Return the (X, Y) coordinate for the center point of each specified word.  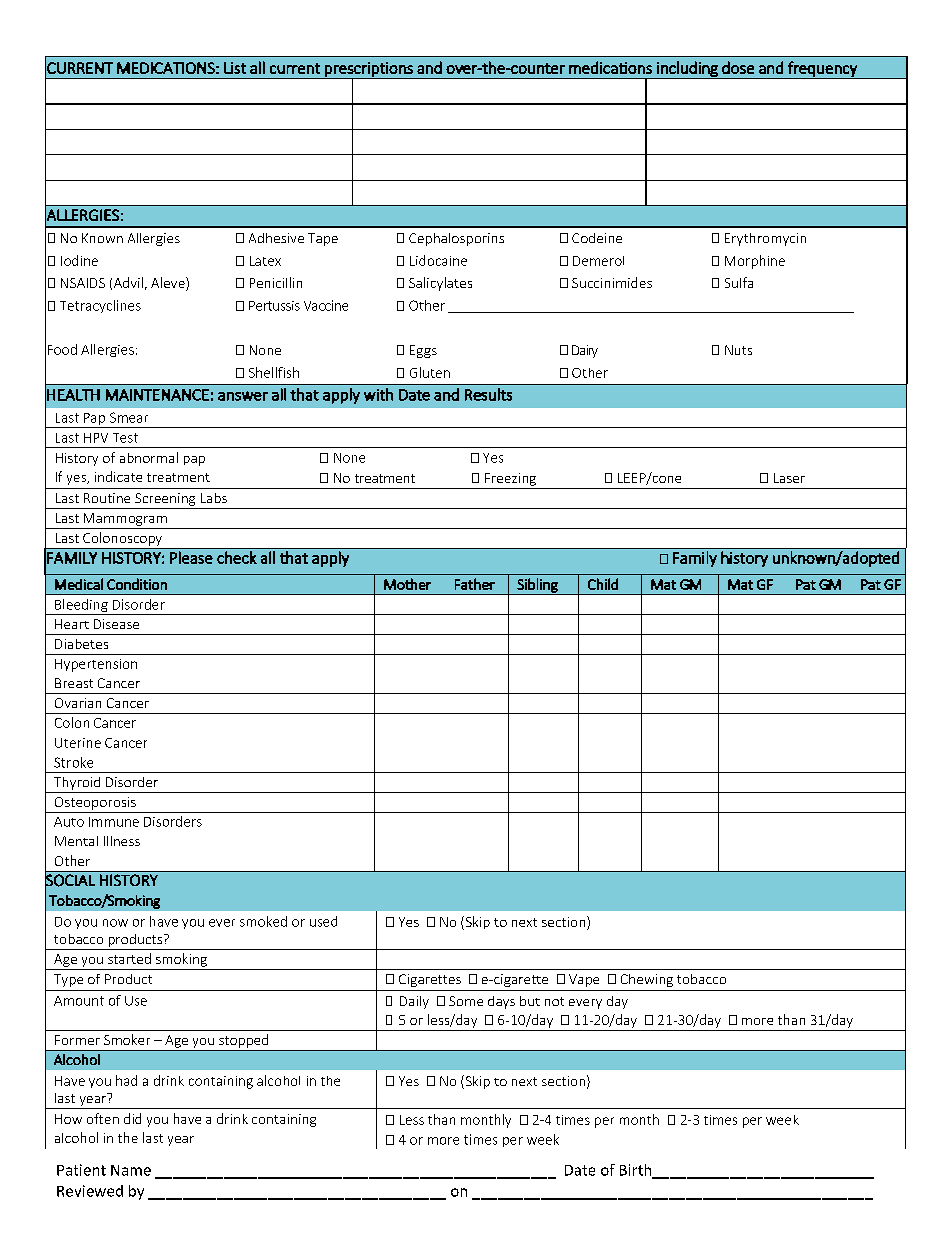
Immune (114, 822)
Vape (584, 980)
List (235, 68)
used (323, 921)
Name (131, 1170)
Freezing (510, 479)
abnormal (149, 457)
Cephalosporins (456, 239)
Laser (789, 478)
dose (738, 67)
